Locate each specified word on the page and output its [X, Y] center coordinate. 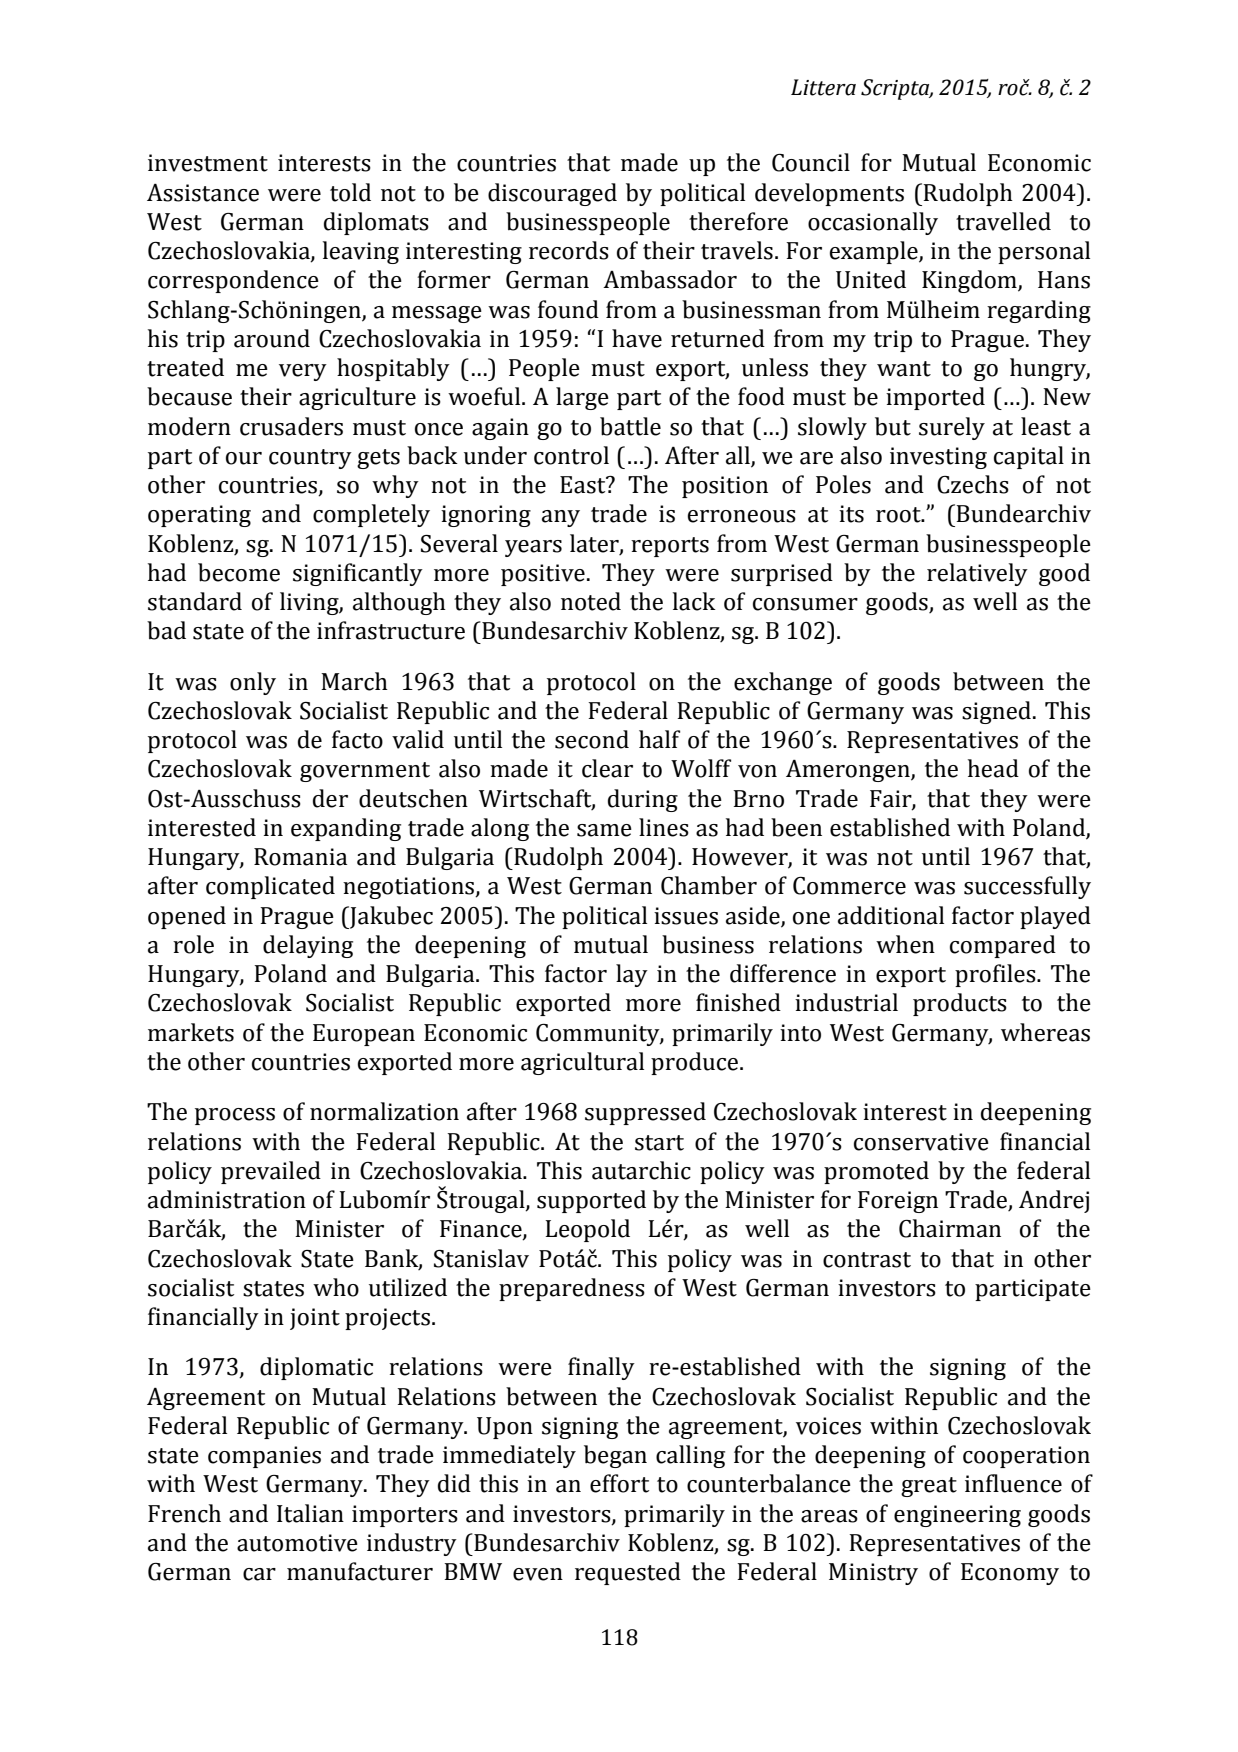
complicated [270, 887]
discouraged [552, 194]
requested [628, 1573]
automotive [297, 1543]
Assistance [203, 192]
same [604, 830]
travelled [1003, 221]
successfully [1027, 887]
